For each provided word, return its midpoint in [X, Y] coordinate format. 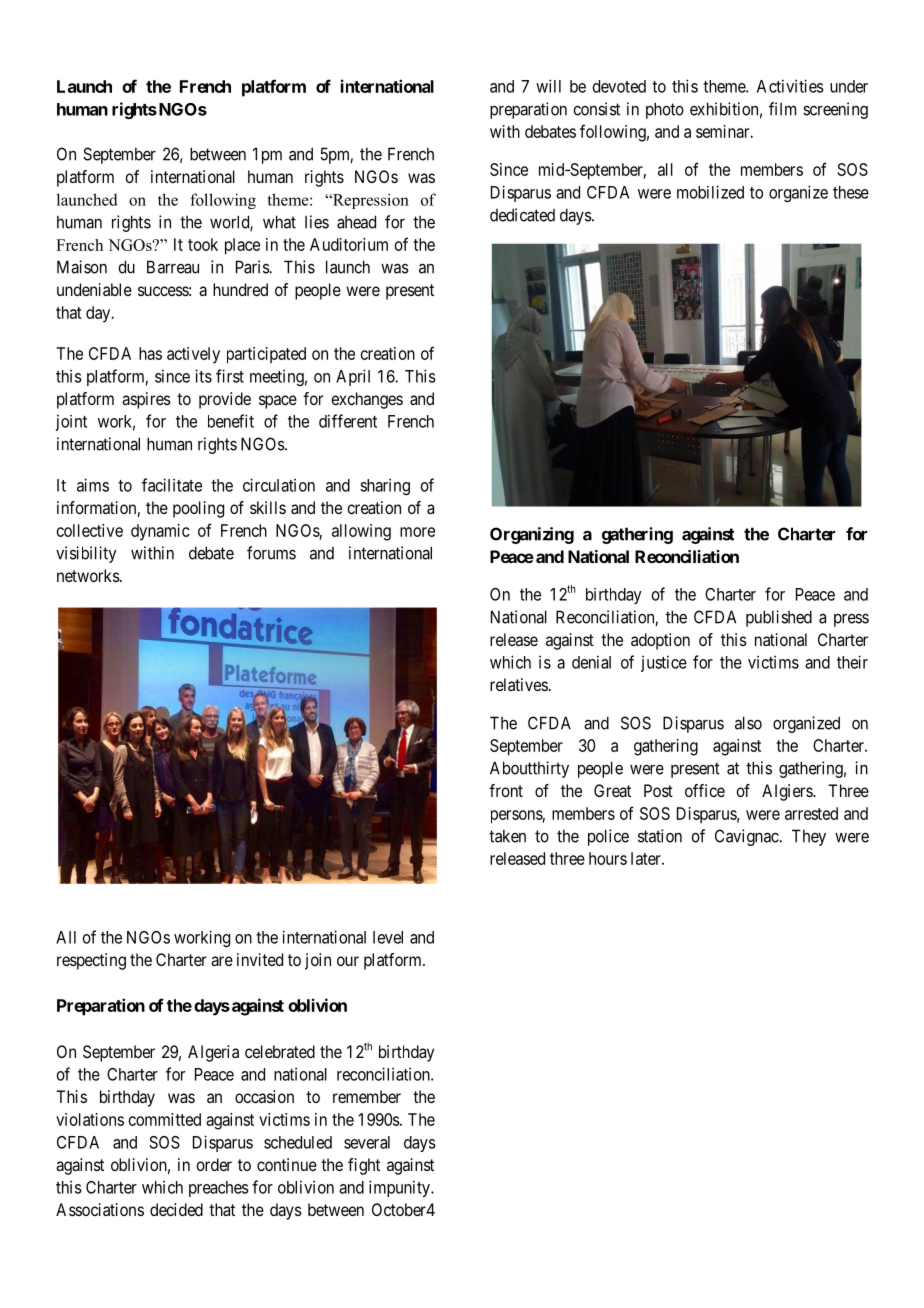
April [353, 377]
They [809, 837]
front [506, 790]
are [222, 961]
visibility [86, 554]
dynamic [160, 532]
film [782, 109]
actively [193, 355]
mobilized [710, 192]
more [417, 532]
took [203, 244]
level [388, 937]
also [748, 723]
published [779, 618]
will [548, 86]
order [214, 1164]
